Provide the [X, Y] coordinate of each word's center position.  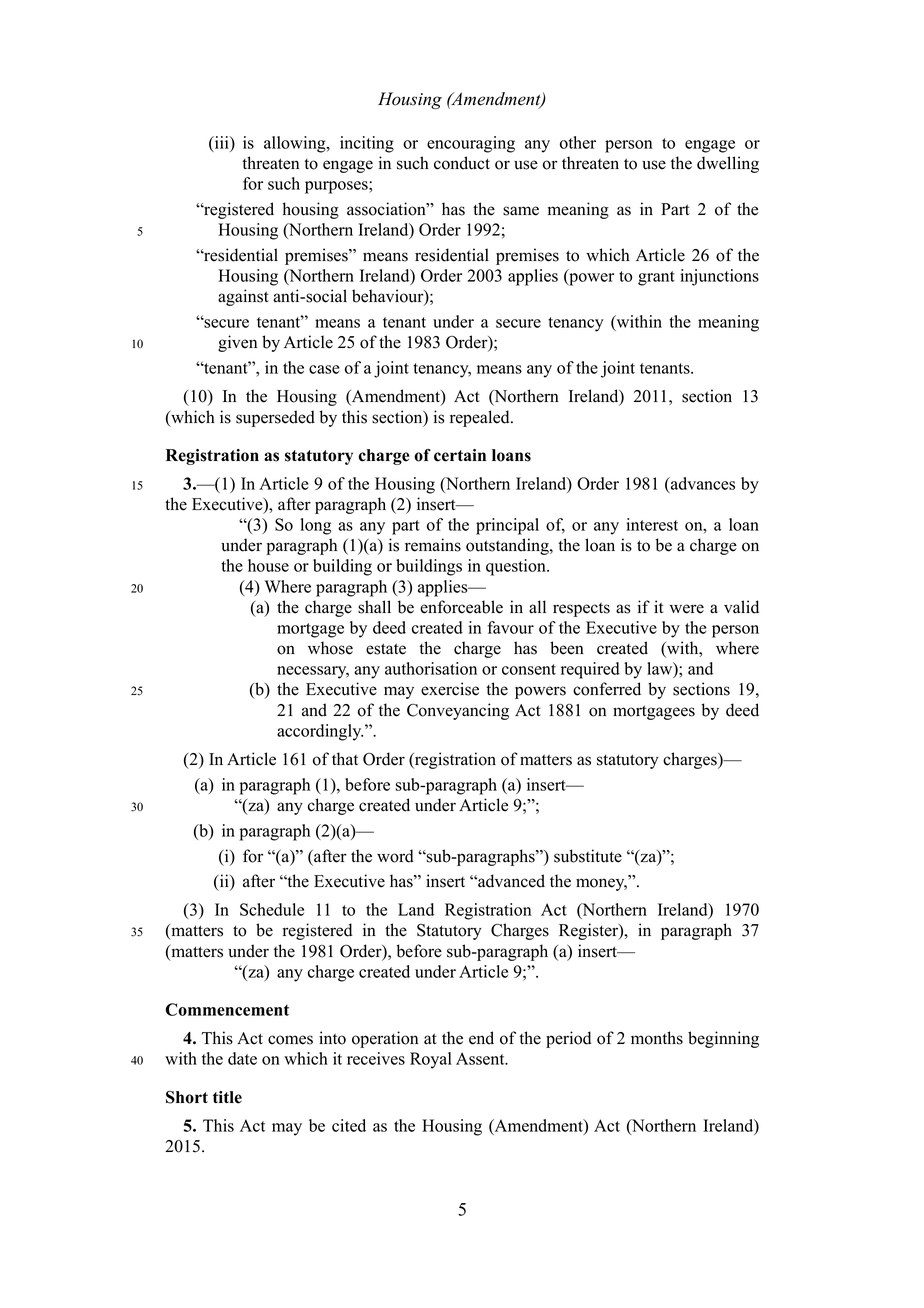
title [227, 1097]
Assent [481, 1058]
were [687, 609]
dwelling [728, 164]
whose [330, 648]
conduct [462, 163]
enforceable [461, 607]
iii [221, 143]
